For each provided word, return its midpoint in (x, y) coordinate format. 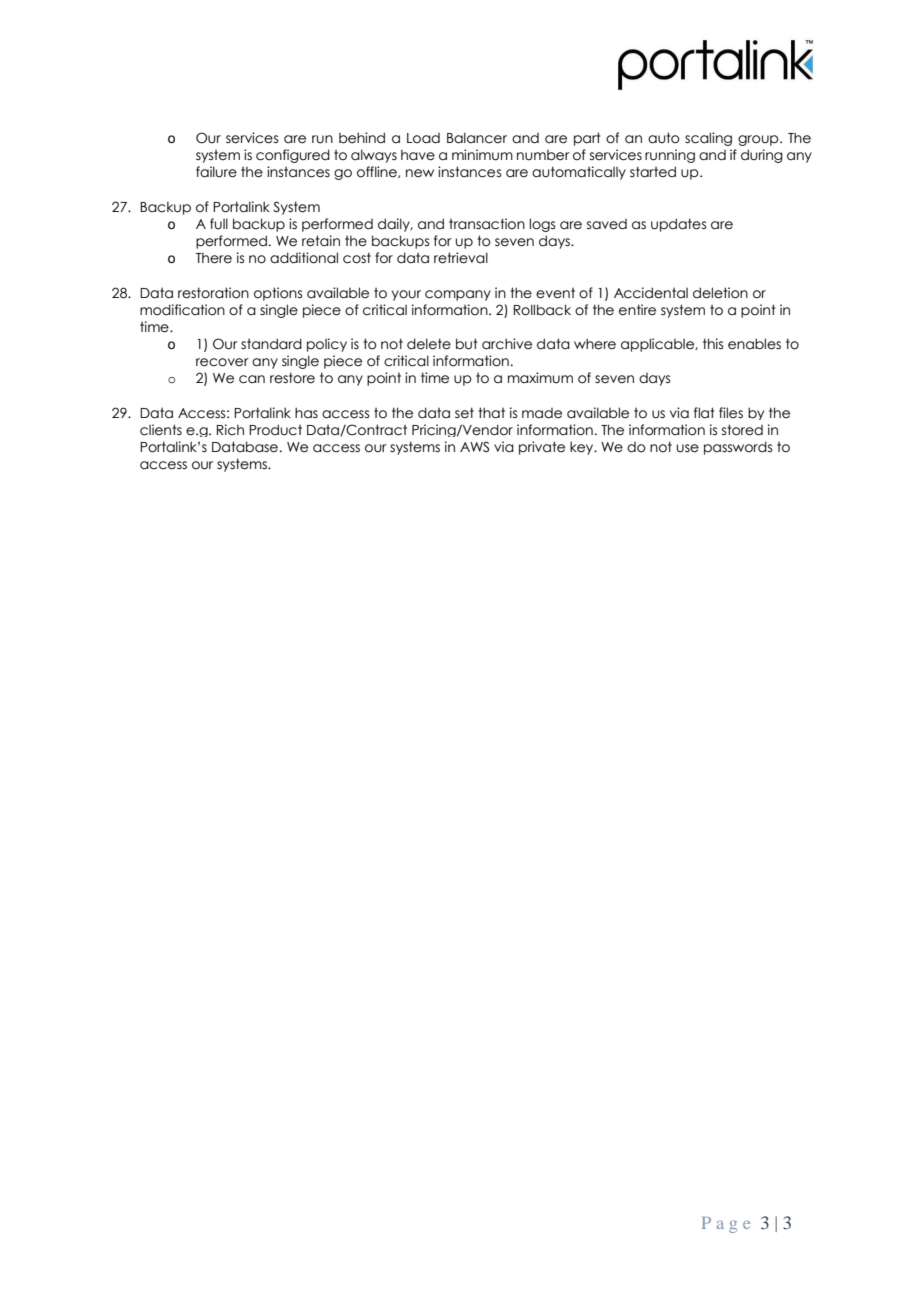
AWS (474, 447)
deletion (720, 293)
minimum (482, 155)
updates (678, 225)
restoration (213, 293)
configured (293, 156)
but (467, 344)
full (219, 224)
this (713, 343)
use (688, 448)
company (458, 295)
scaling (708, 139)
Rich (230, 430)
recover (222, 362)
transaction (487, 224)
